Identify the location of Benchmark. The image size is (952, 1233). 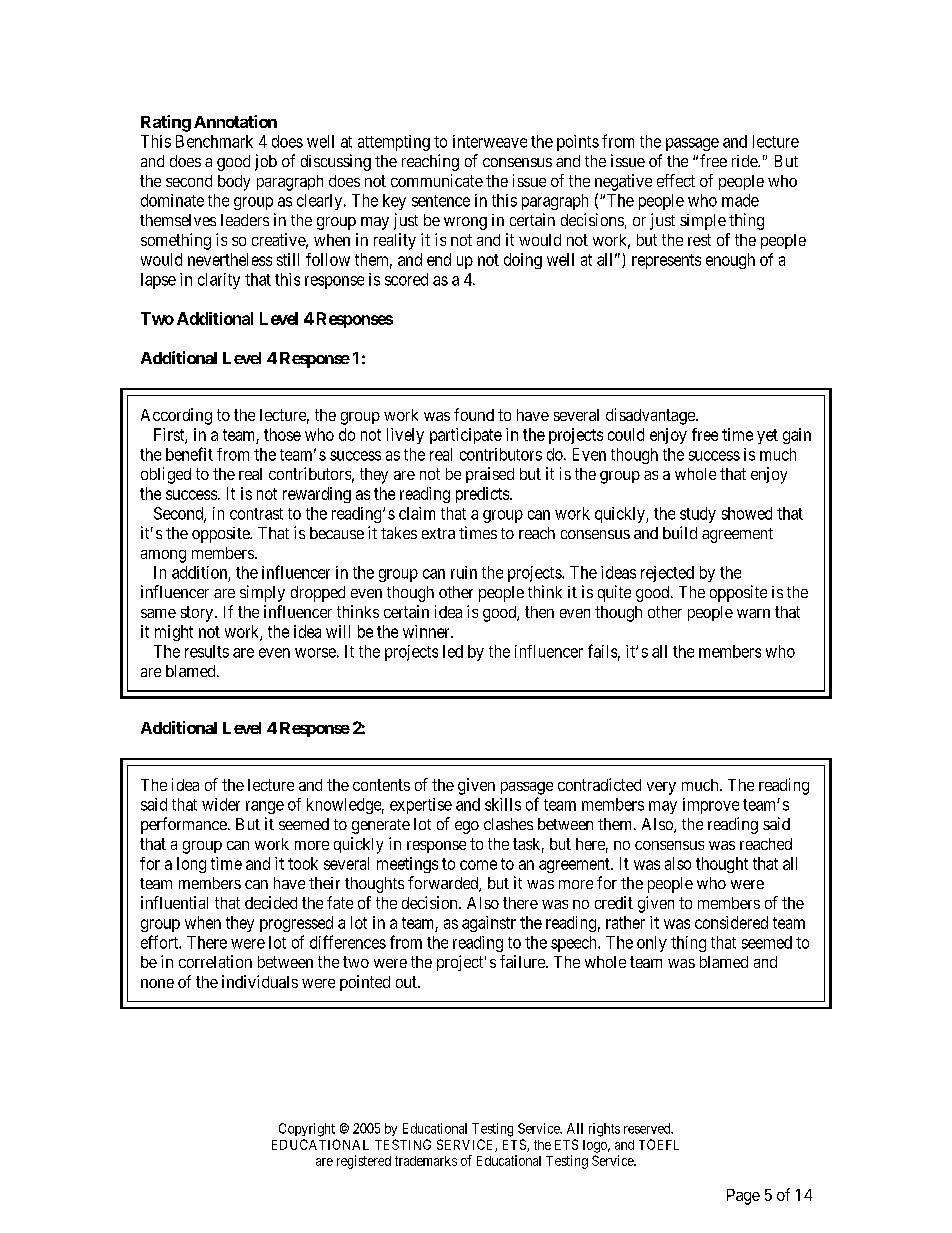
(214, 141).
